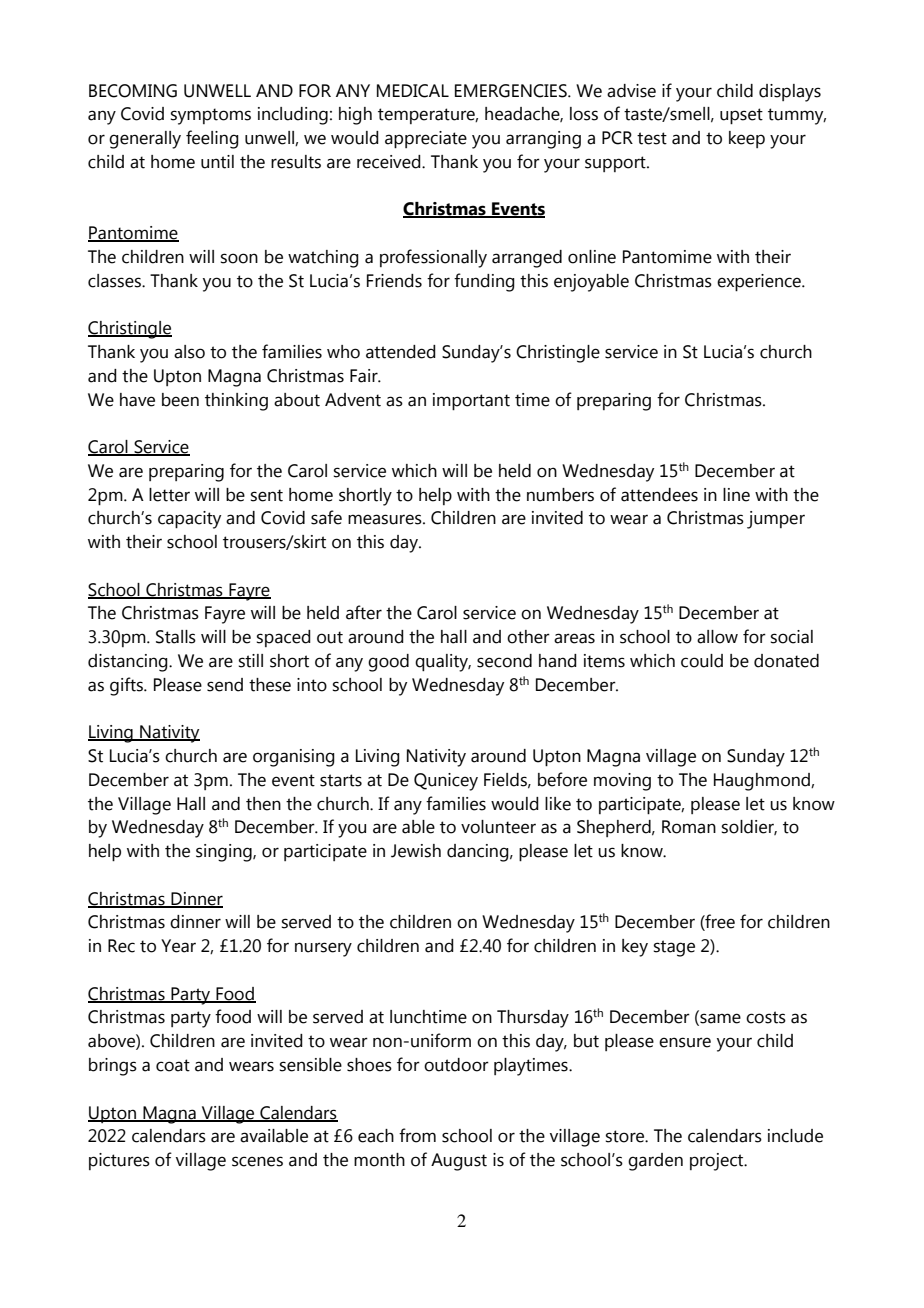 Image resolution: width=924 pixels, height=1308 pixels. Describe the element at coordinates (741, 116) in the screenshot. I see `upset` at that location.
